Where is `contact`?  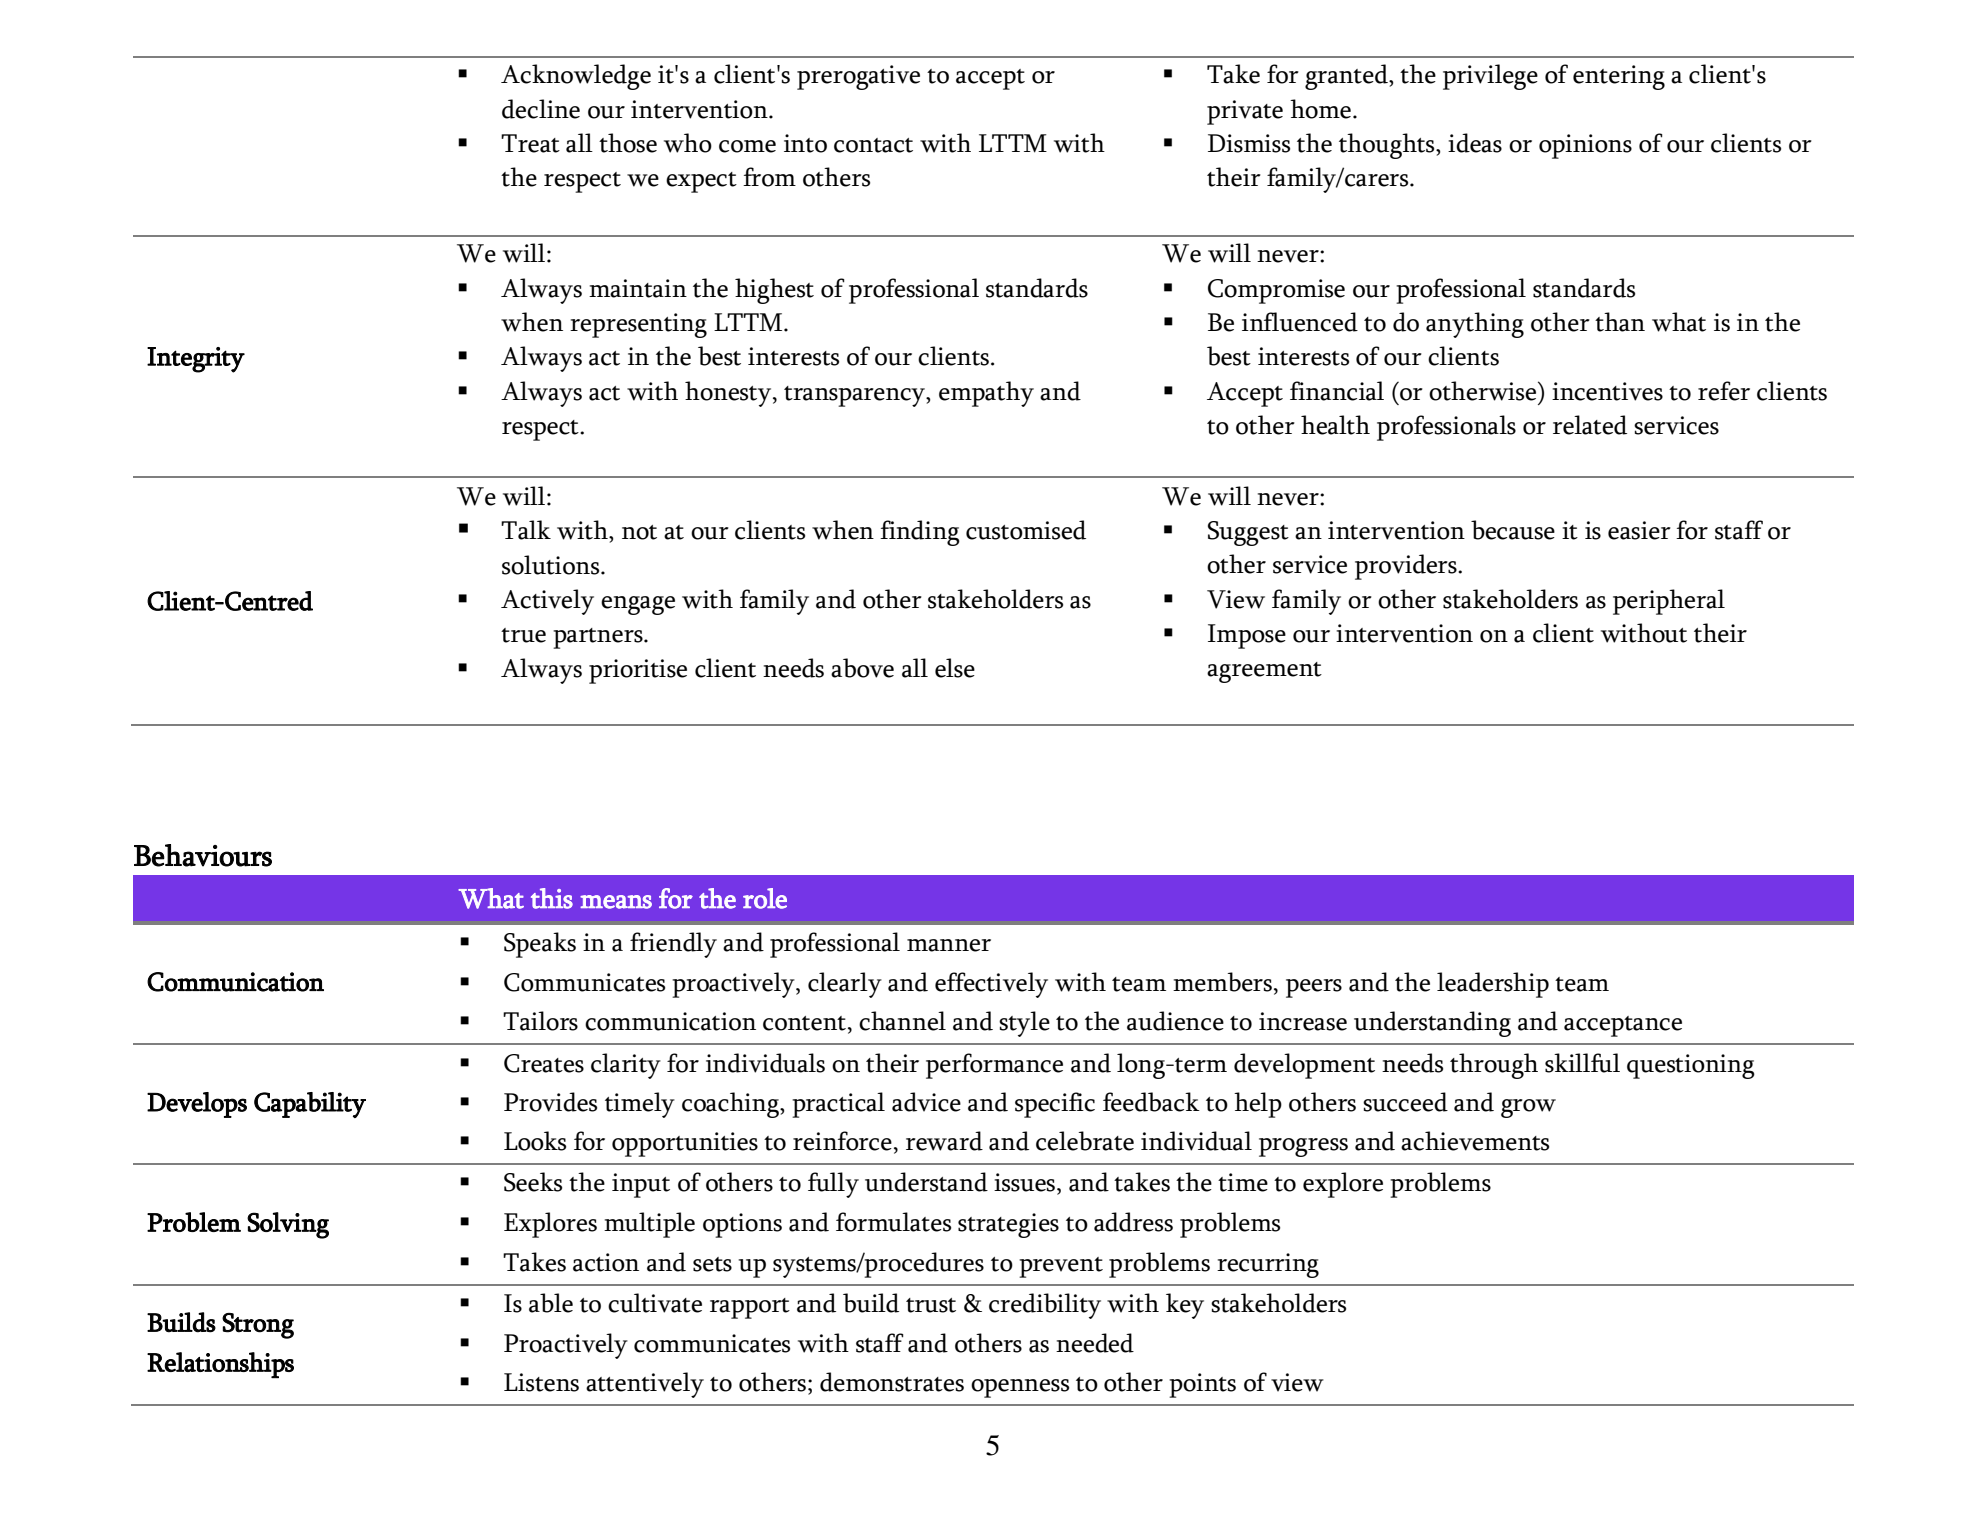
contact is located at coordinates (873, 145).
